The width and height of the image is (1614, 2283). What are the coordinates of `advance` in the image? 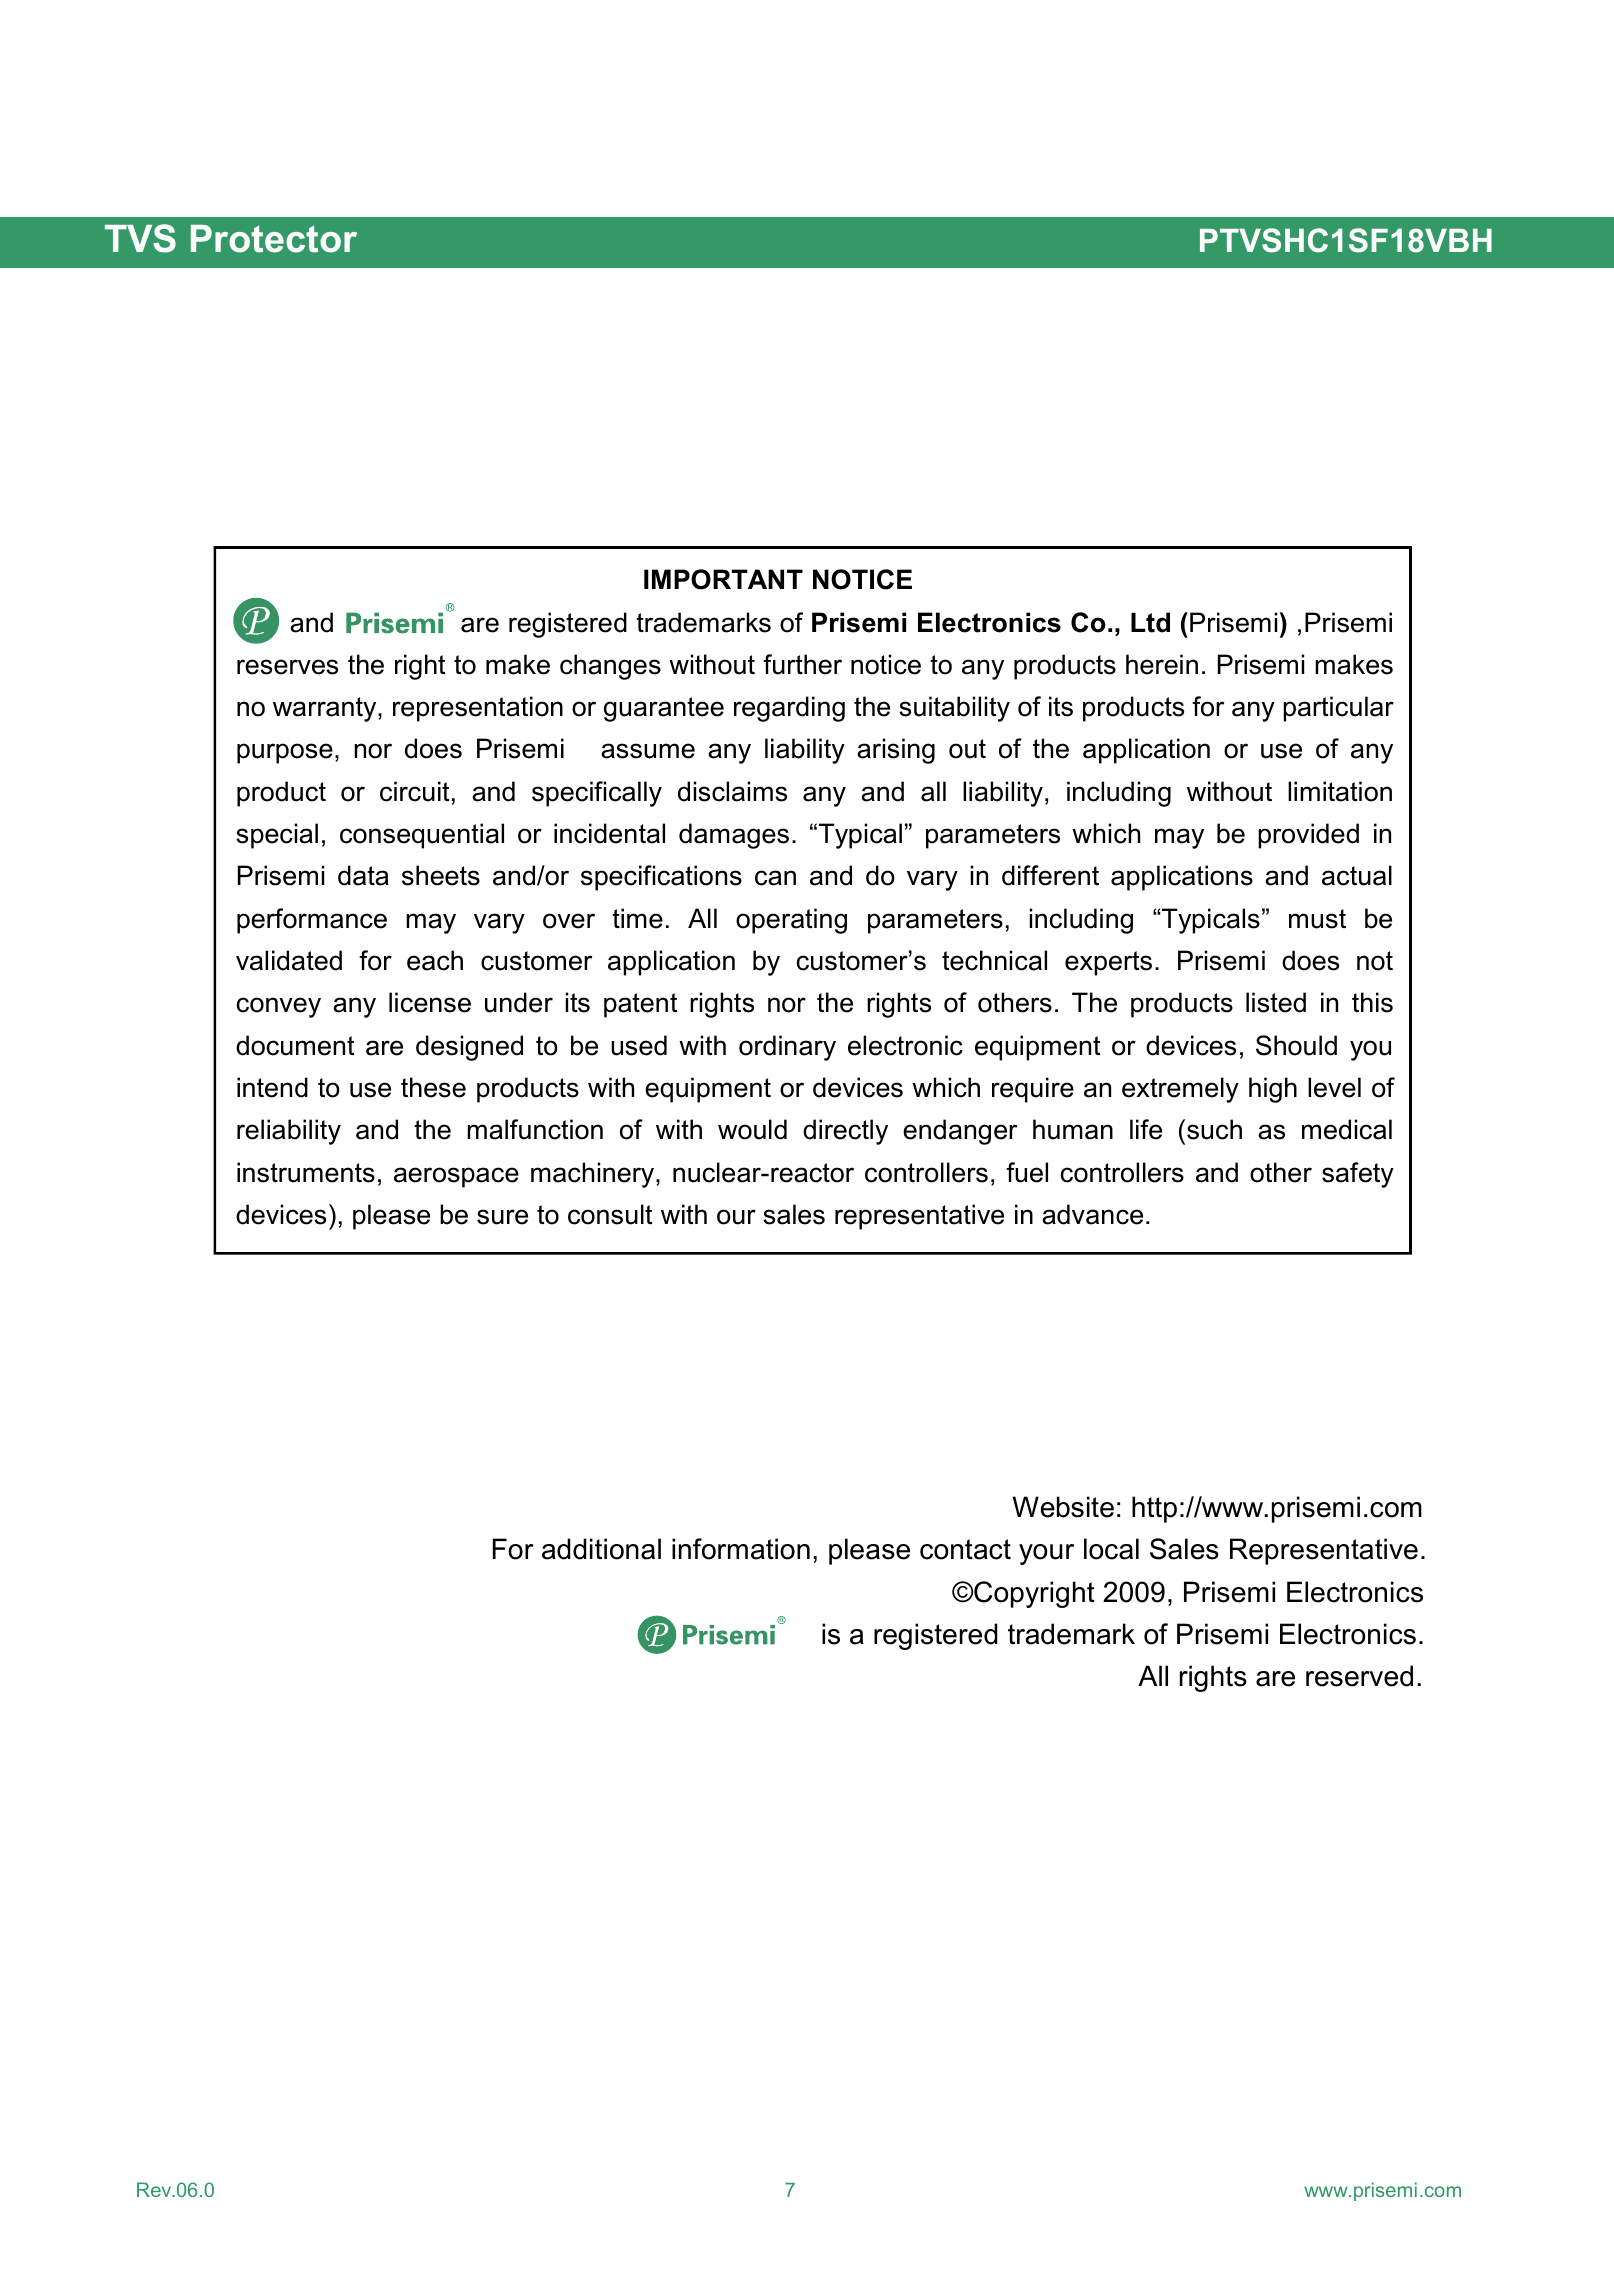 It's located at (1092, 1214).
